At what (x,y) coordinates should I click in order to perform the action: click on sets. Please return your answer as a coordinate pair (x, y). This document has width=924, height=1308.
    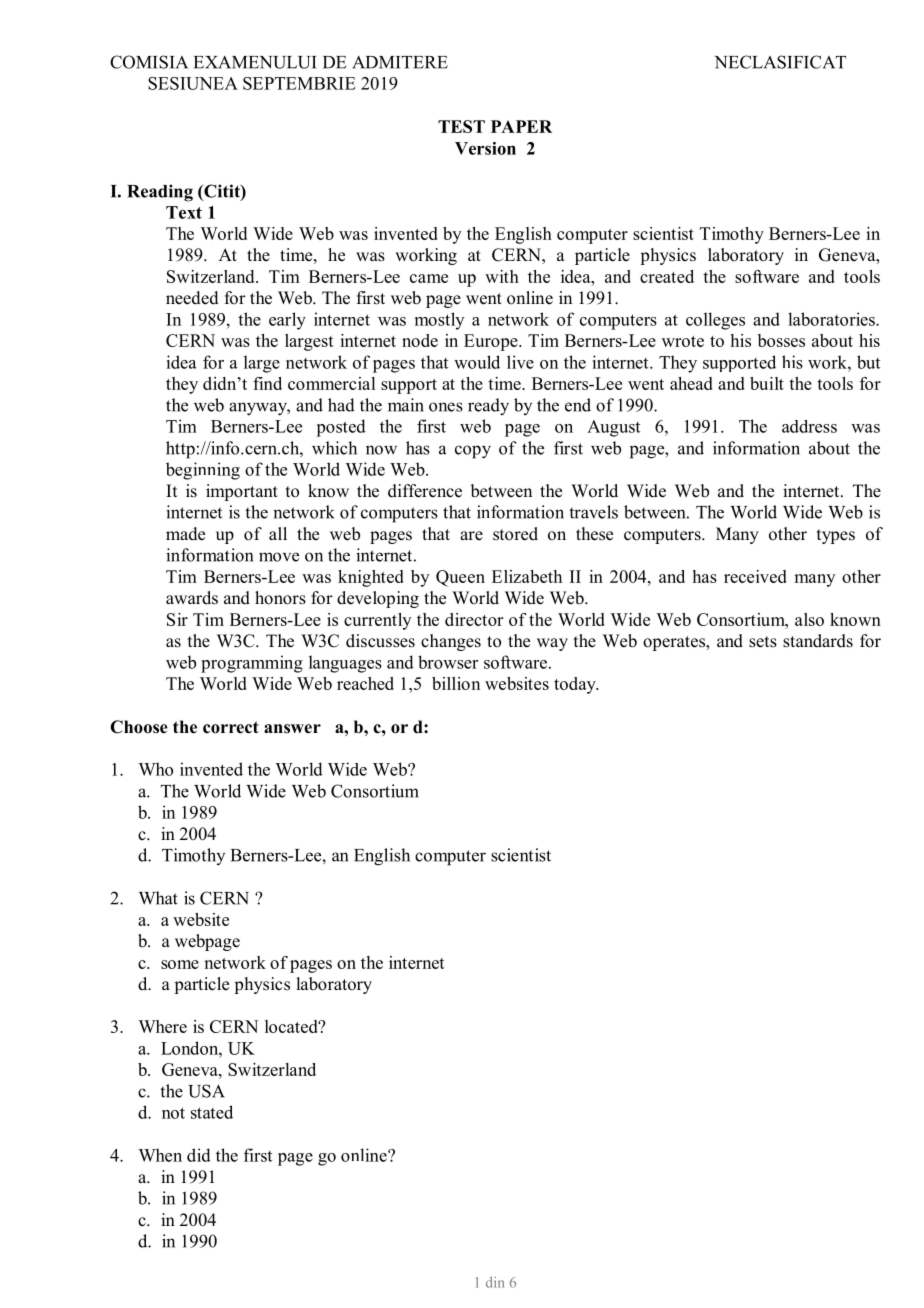
    Looking at the image, I should click on (763, 642).
